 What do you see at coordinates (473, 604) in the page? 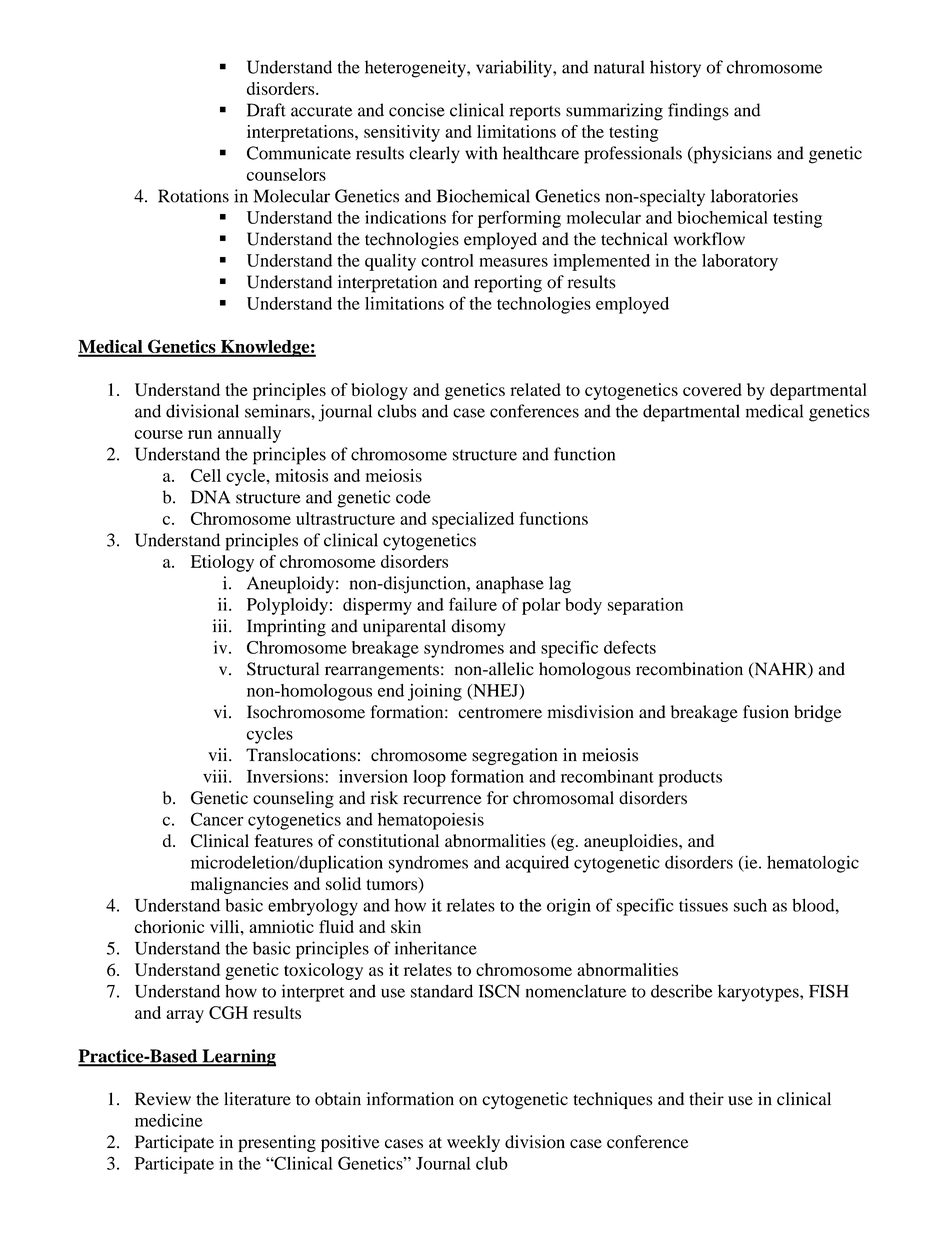
I see `failure` at bounding box center [473, 604].
